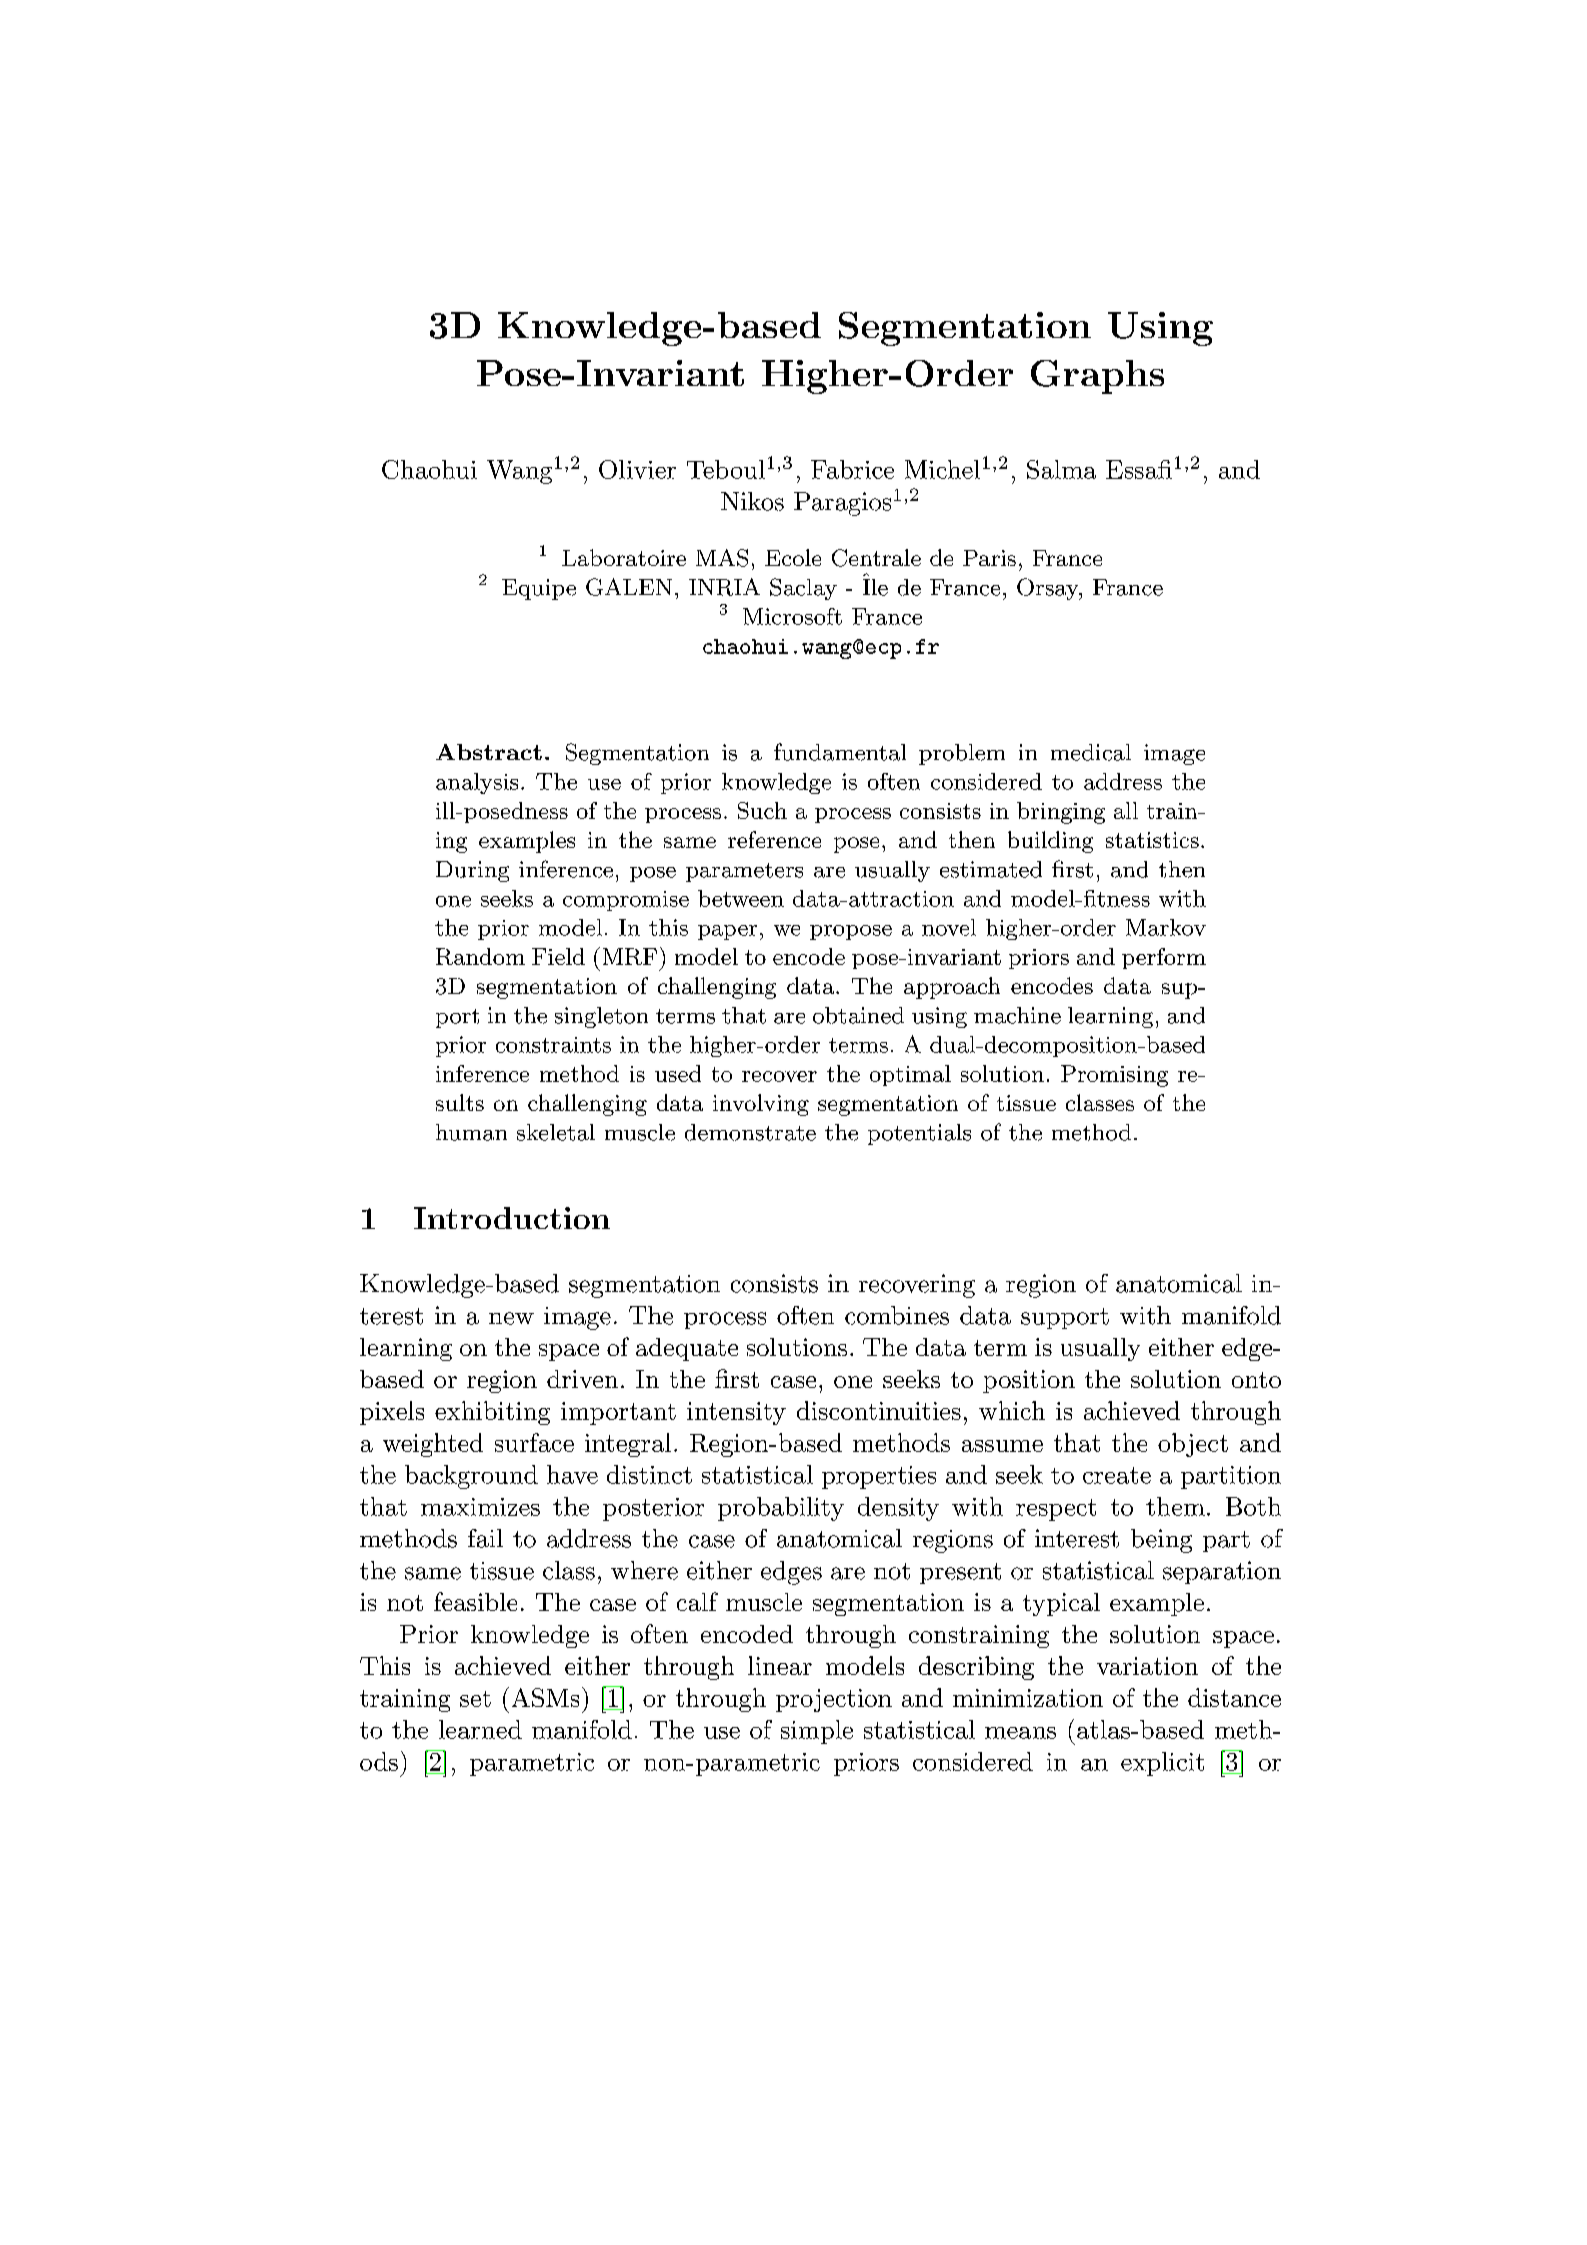  What do you see at coordinates (1162, 1764) in the page?
I see `explicit` at bounding box center [1162, 1764].
